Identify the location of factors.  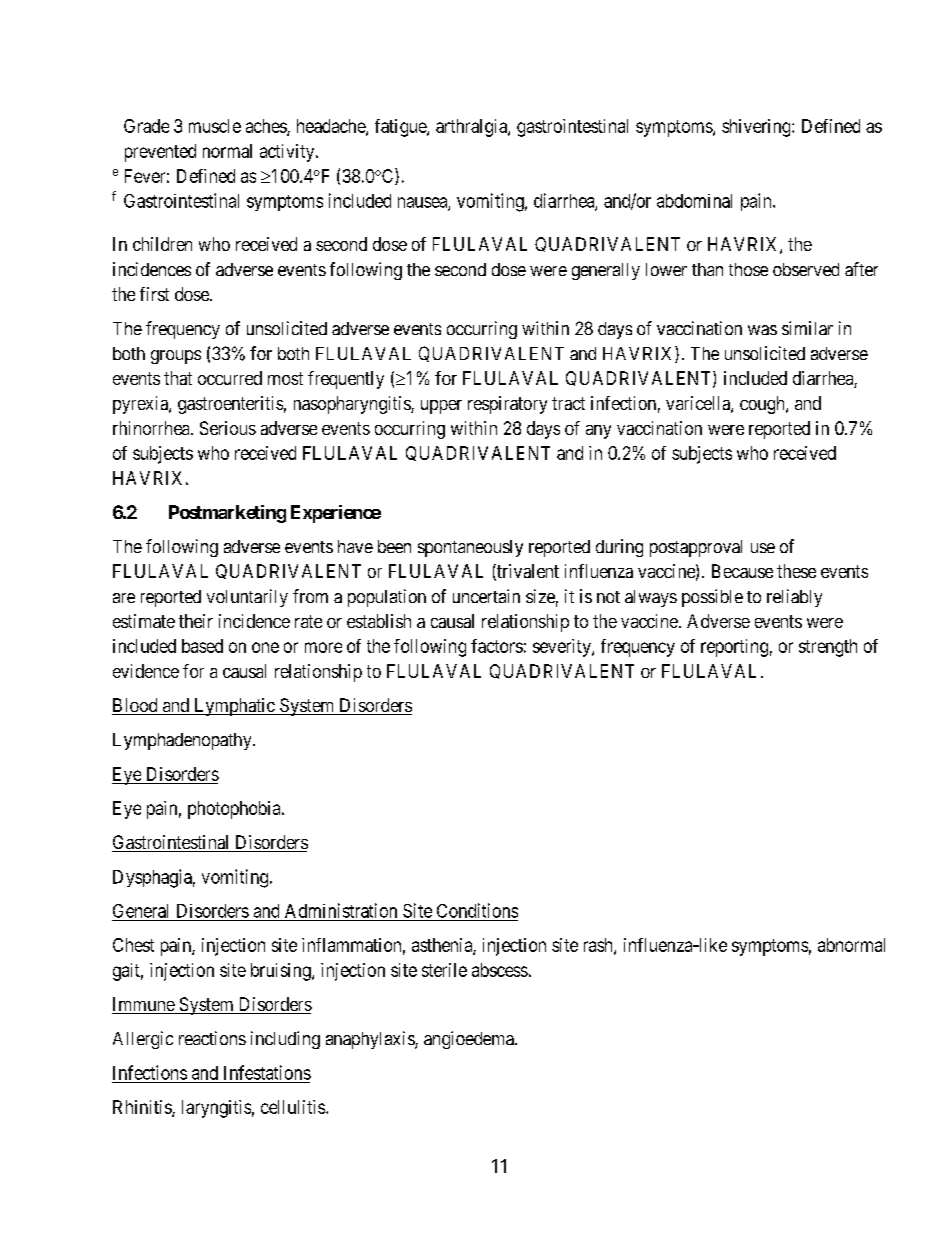
(497, 646).
